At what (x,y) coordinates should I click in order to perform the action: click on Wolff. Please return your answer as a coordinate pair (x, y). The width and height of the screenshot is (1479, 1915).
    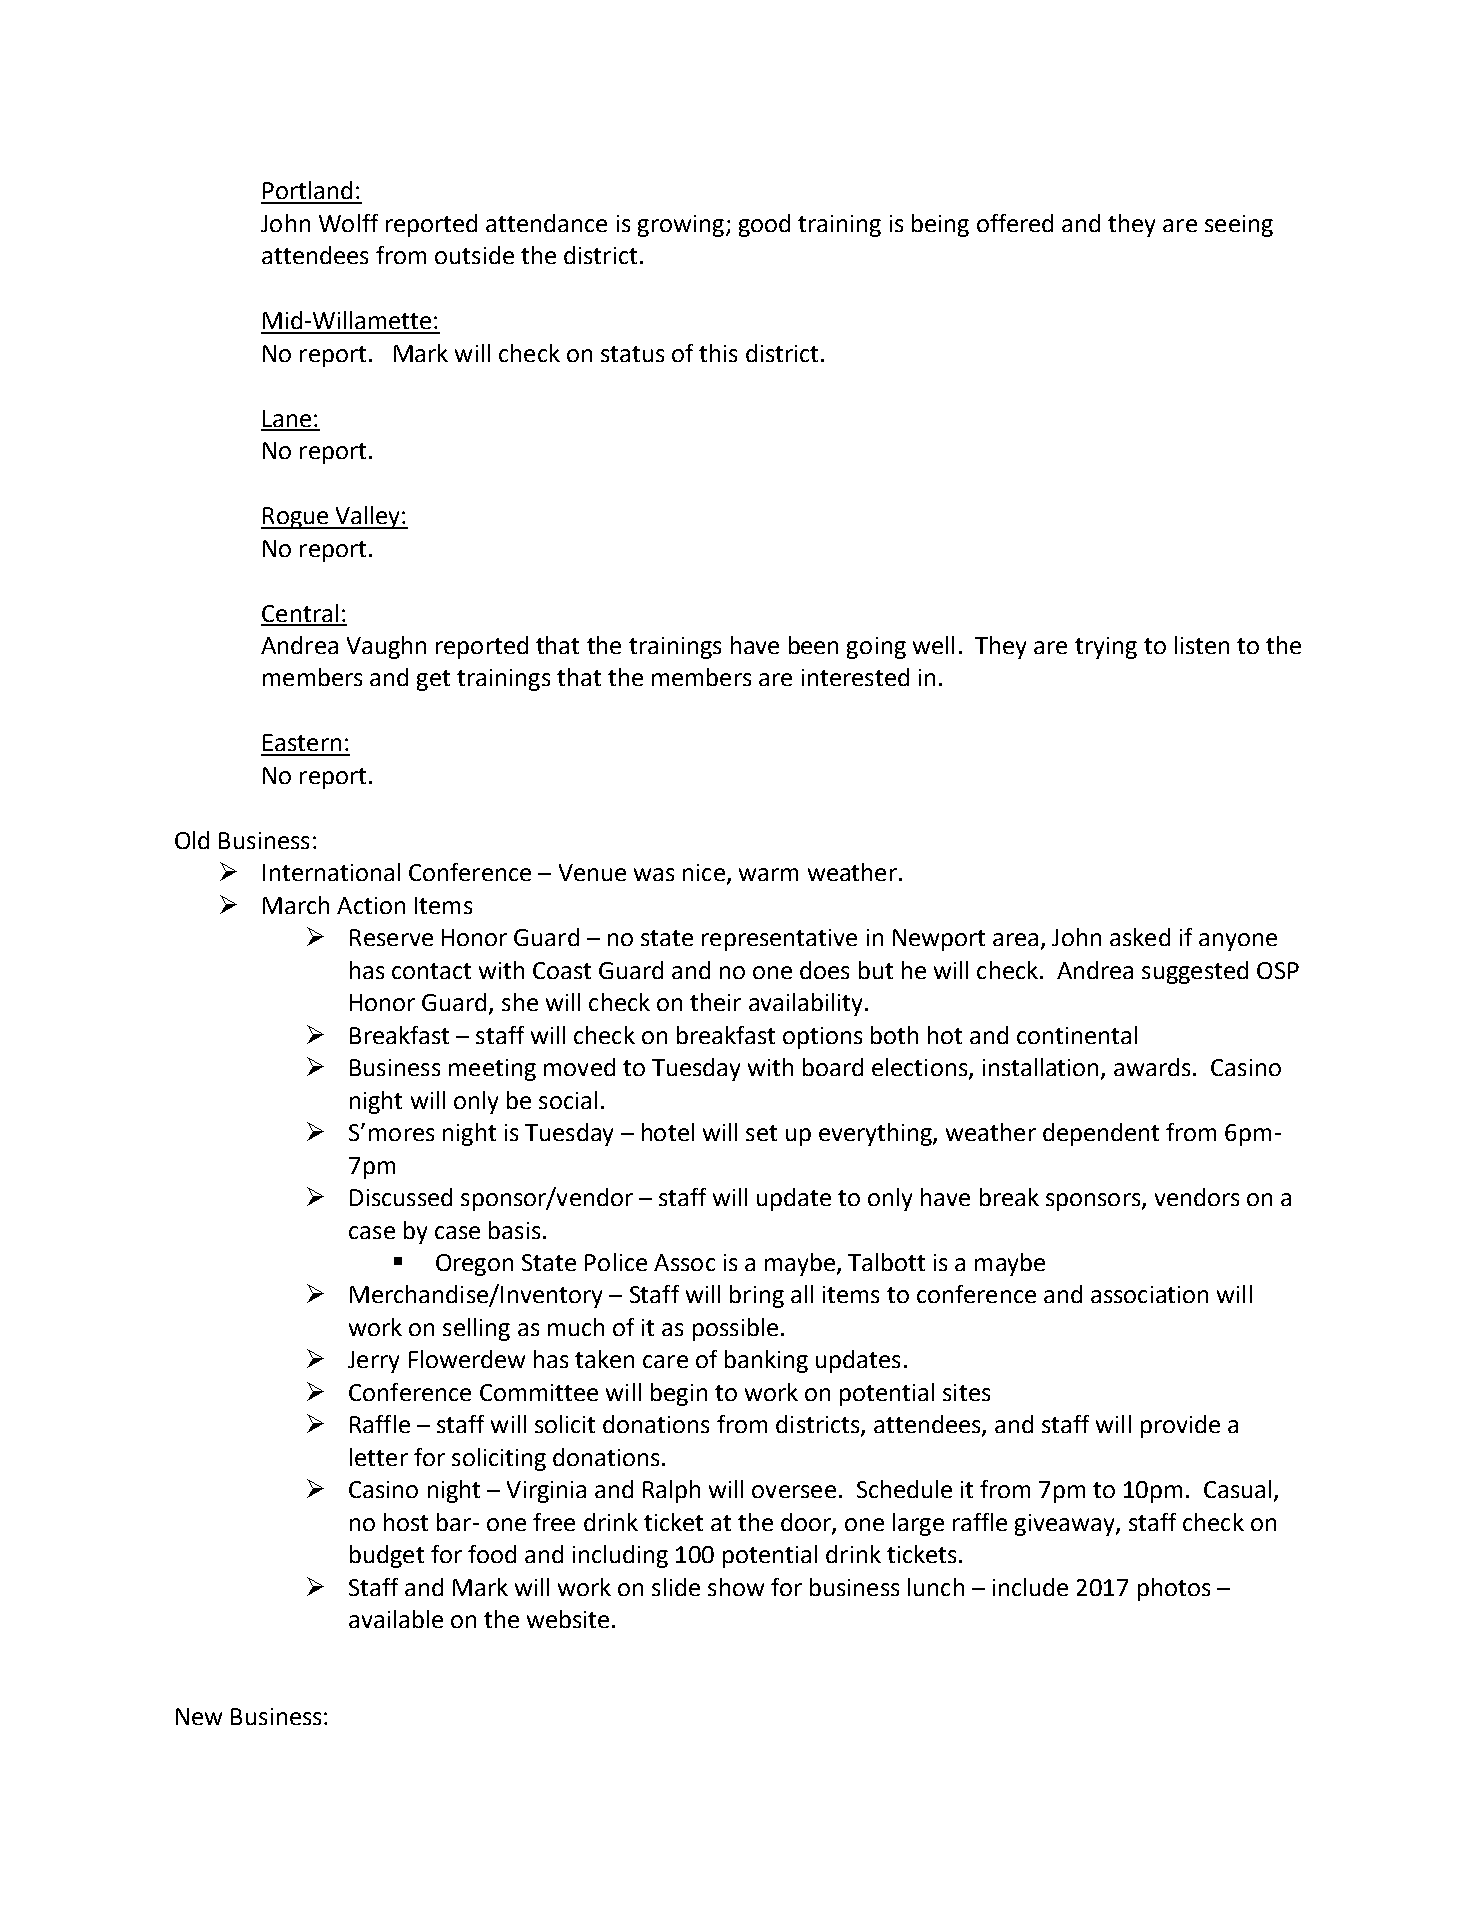
    Looking at the image, I should click on (348, 223).
